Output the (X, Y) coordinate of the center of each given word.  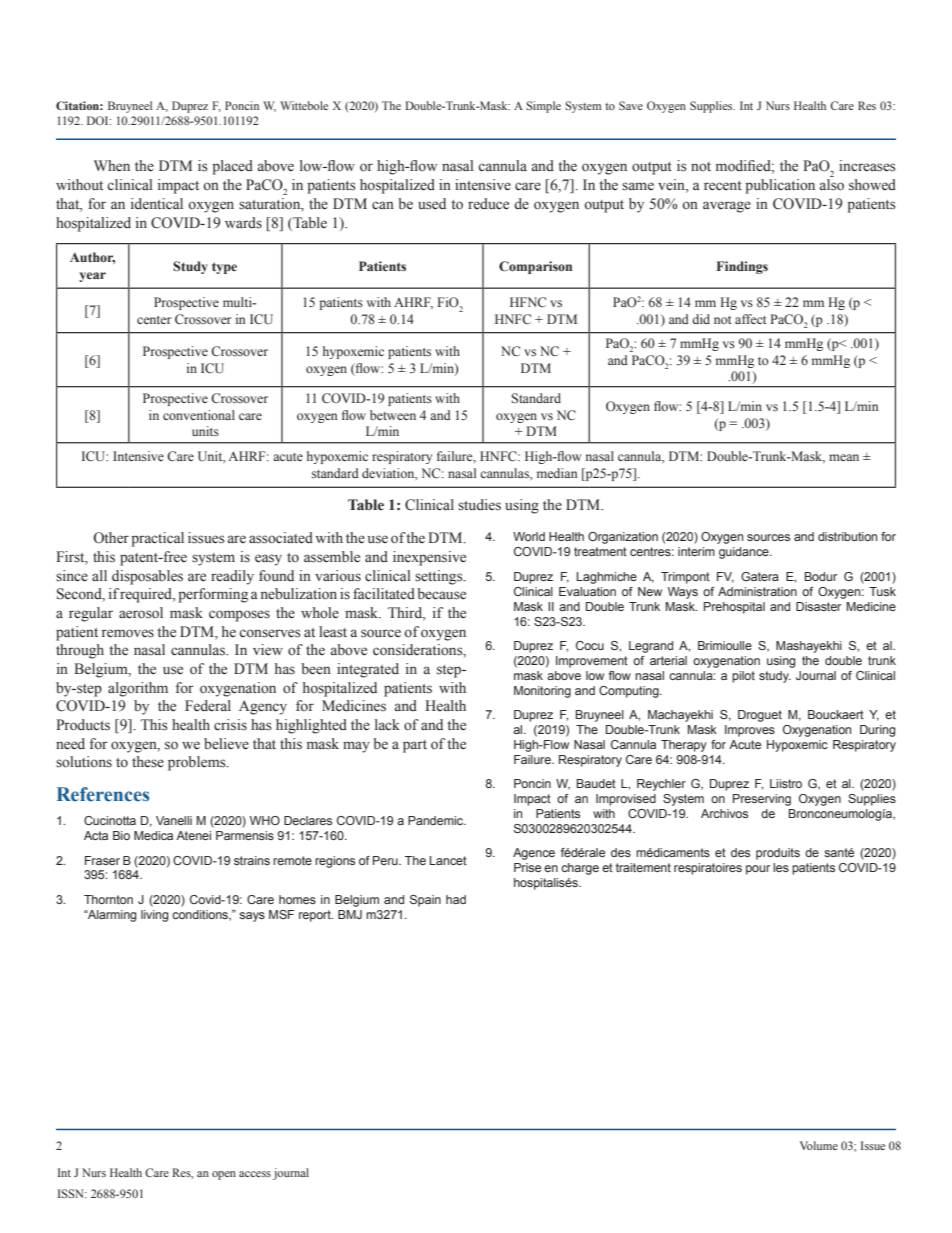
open (224, 1175)
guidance (745, 553)
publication (780, 186)
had (456, 899)
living (154, 916)
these (148, 762)
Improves (750, 731)
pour (758, 870)
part (415, 746)
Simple (543, 107)
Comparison (535, 267)
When (112, 166)
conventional (199, 415)
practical (157, 539)
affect (751, 319)
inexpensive (429, 558)
